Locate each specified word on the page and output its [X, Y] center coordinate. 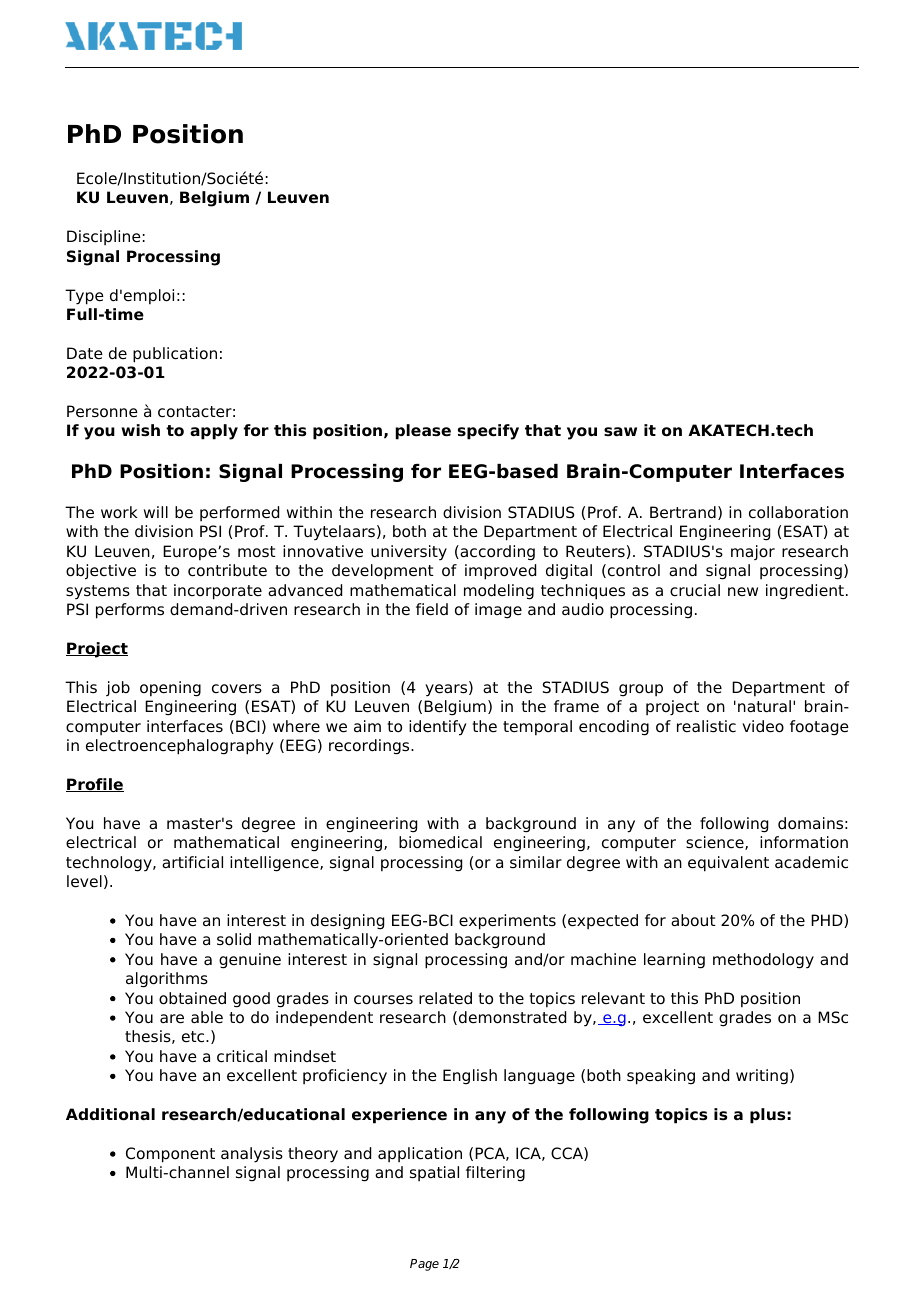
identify [438, 728]
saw [620, 432]
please [423, 432]
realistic [706, 726]
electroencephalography [180, 747]
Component [170, 1155]
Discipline [104, 237]
